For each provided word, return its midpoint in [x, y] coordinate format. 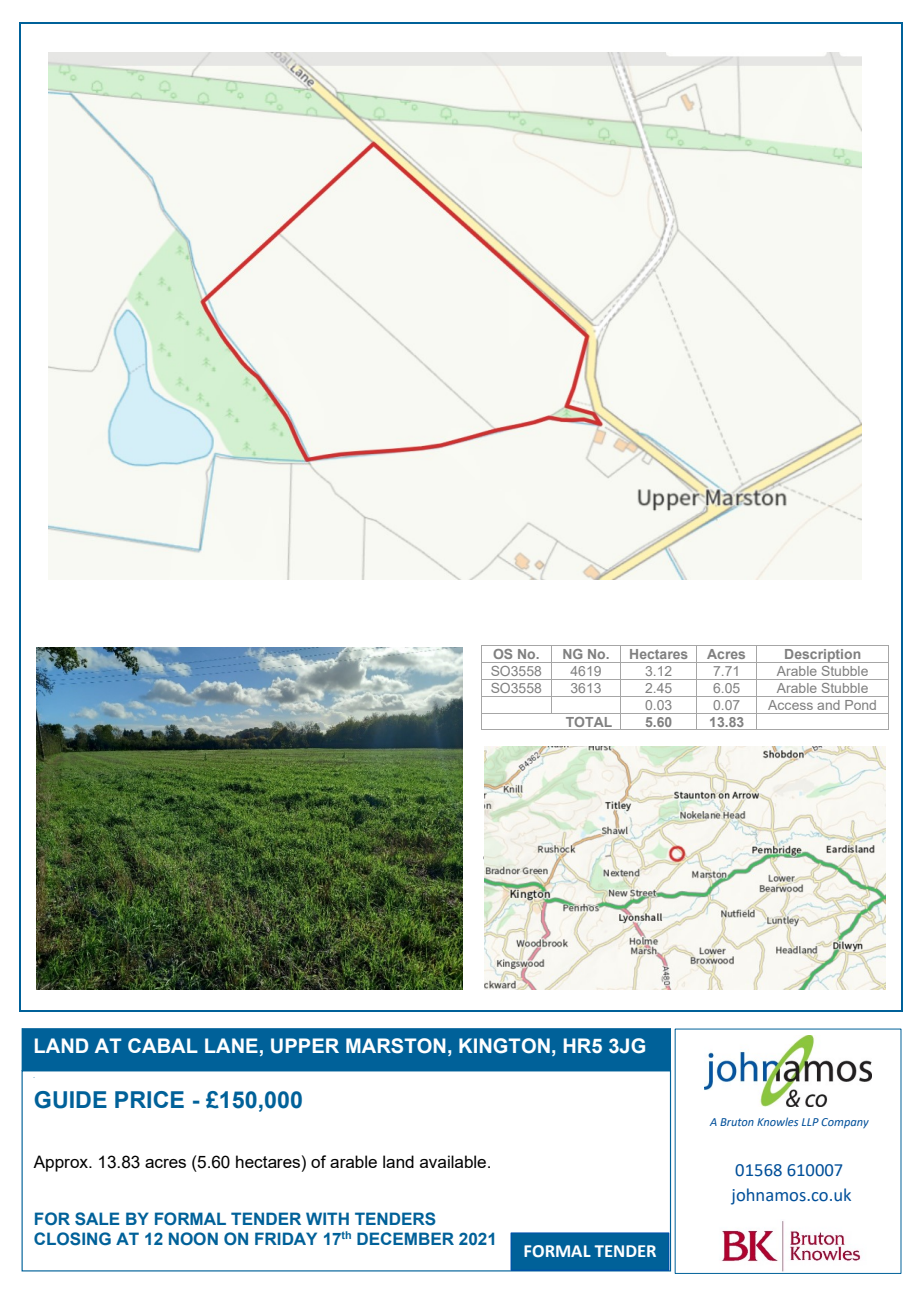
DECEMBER [405, 1238]
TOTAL [589, 722]
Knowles [777, 1121]
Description [823, 656]
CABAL [163, 1045]
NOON [193, 1238]
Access [790, 705]
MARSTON [396, 1046]
